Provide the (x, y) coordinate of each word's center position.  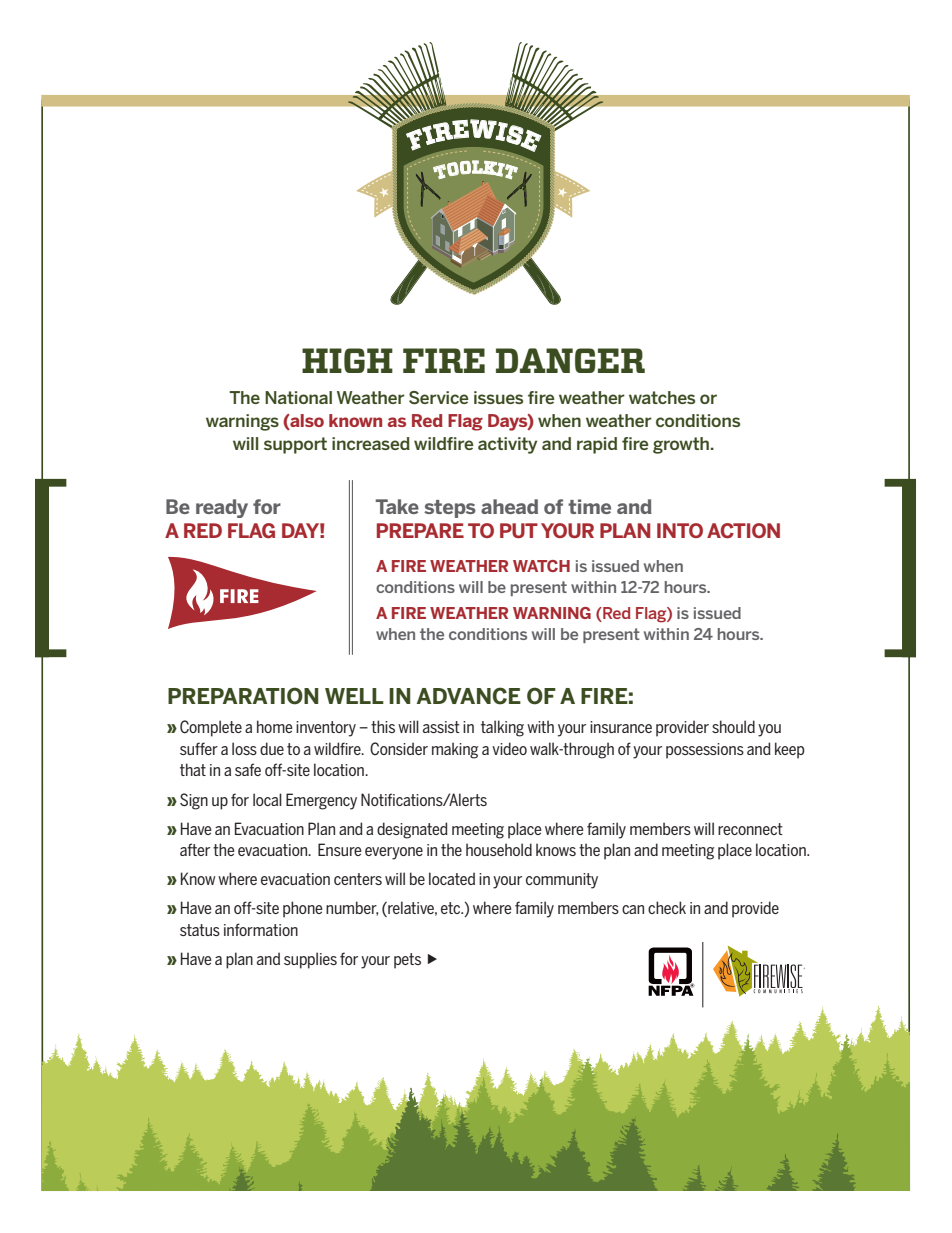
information (261, 929)
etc (452, 908)
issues (498, 397)
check (667, 907)
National (298, 397)
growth (681, 445)
